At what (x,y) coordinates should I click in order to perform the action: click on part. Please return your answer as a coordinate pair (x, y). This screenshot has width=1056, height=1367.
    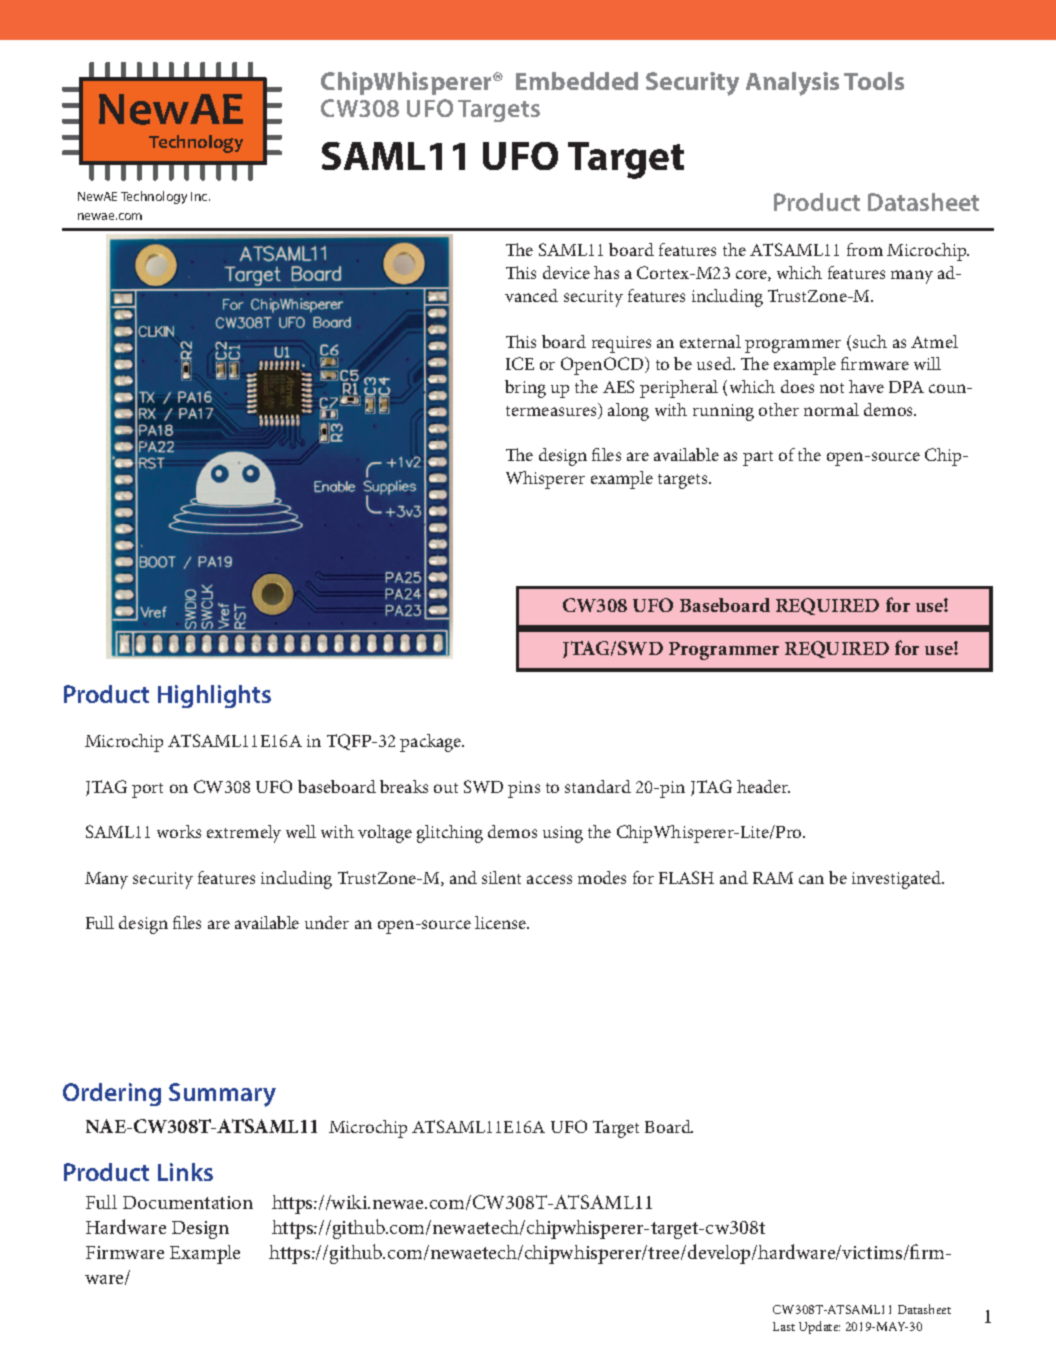
    Looking at the image, I should click on (758, 458).
